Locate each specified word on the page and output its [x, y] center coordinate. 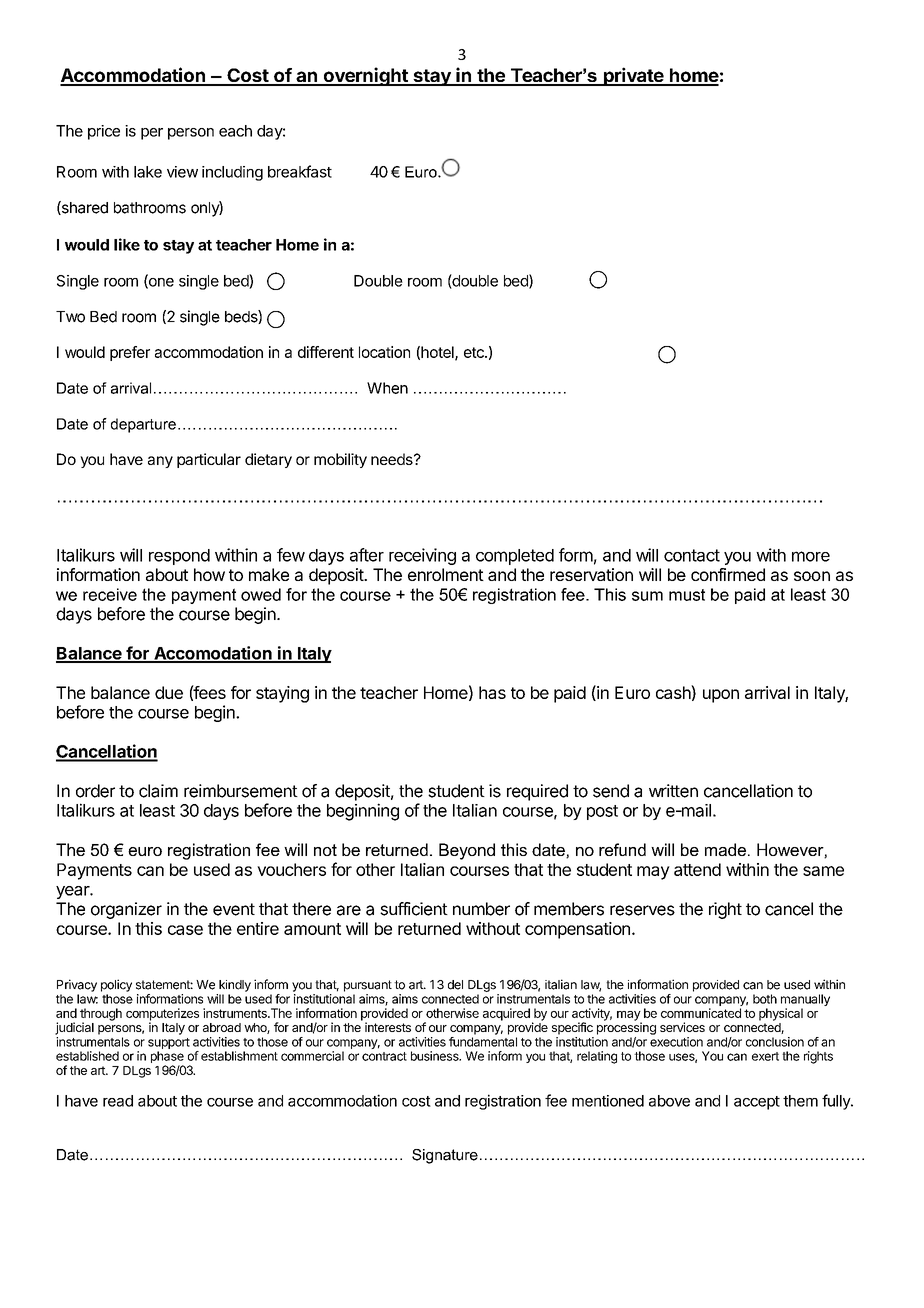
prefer [130, 353]
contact [692, 555]
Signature [445, 1156]
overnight [365, 76]
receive [110, 594]
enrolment [446, 574]
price [104, 132]
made [725, 849]
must [687, 595]
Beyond [467, 851]
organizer [126, 910]
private [633, 76]
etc [475, 352]
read [118, 1101]
